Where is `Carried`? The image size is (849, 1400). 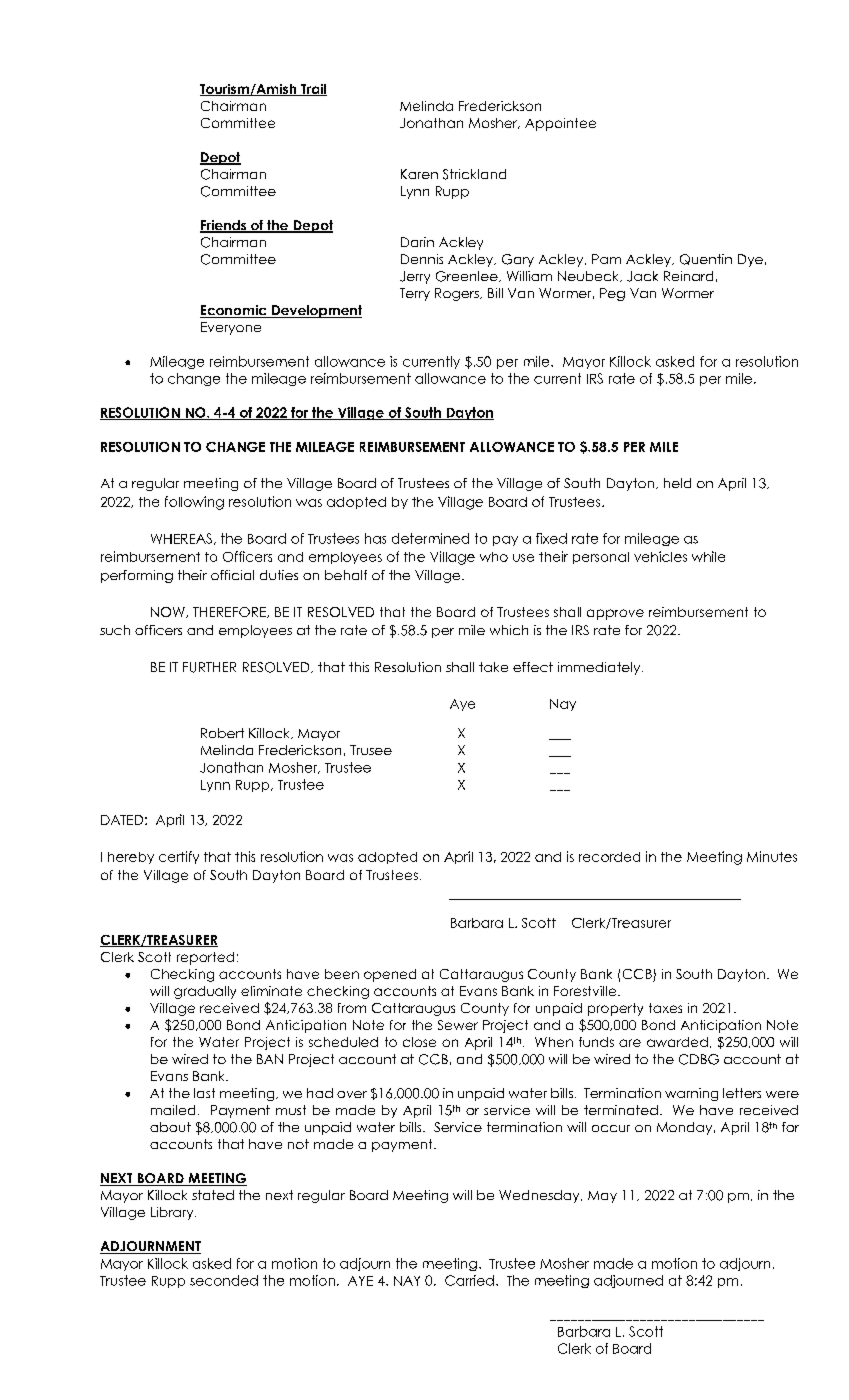
Carried is located at coordinates (469, 1280).
